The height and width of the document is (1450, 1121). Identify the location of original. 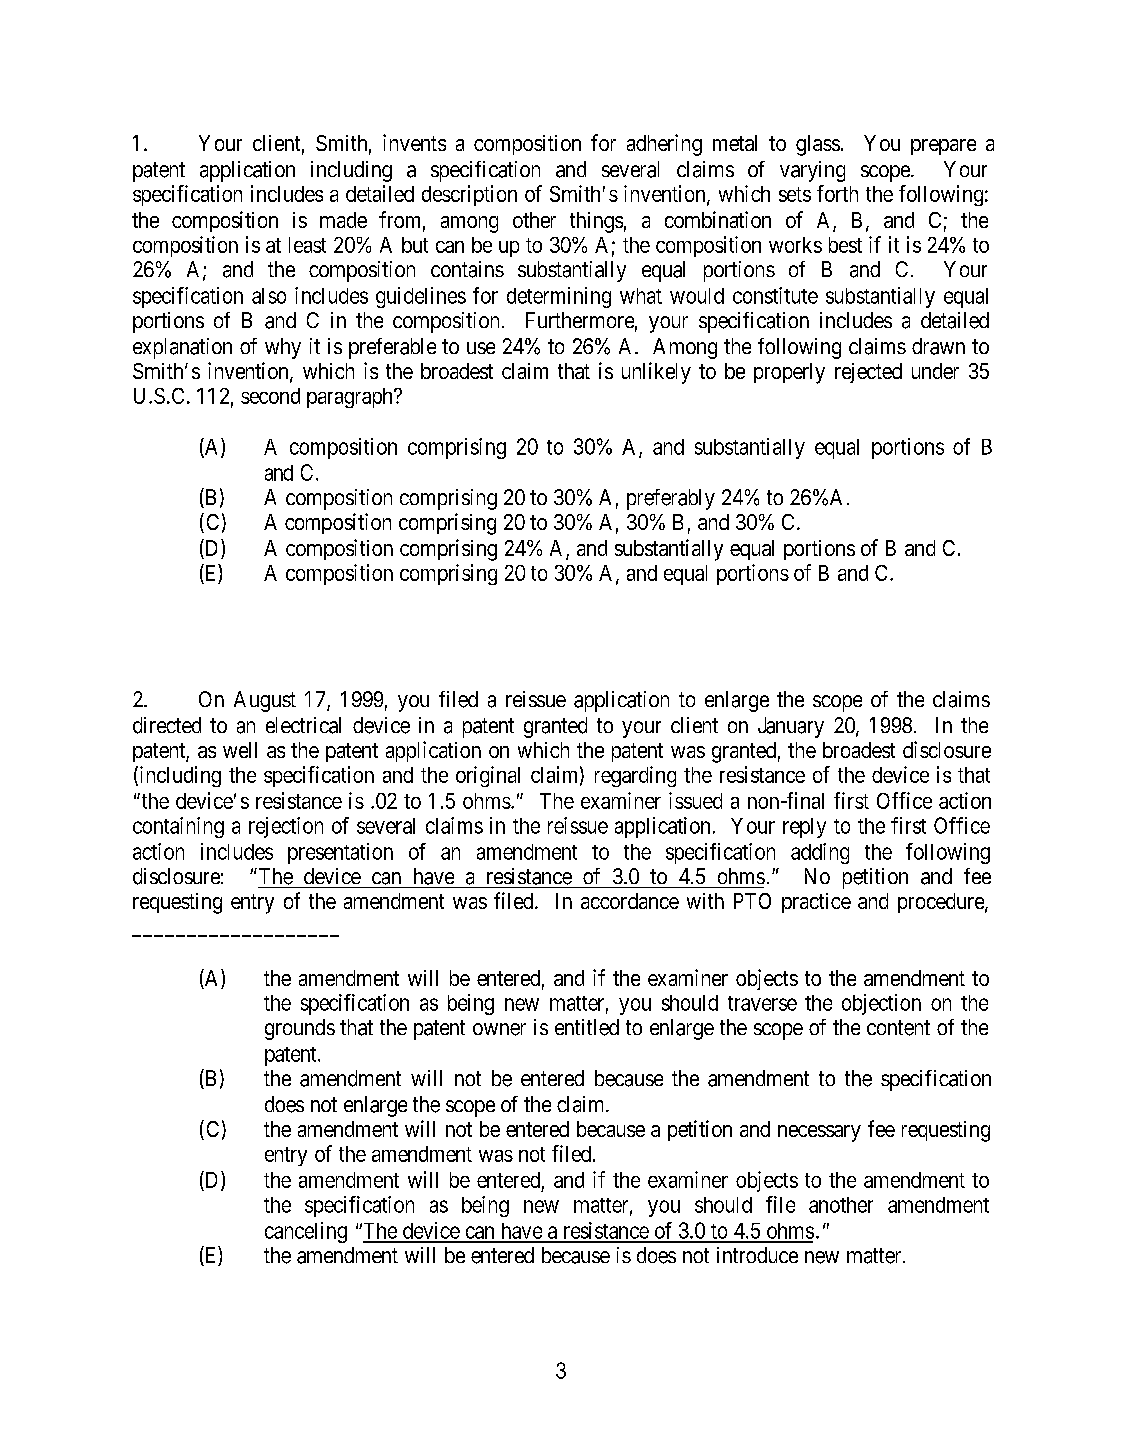
(488, 776).
